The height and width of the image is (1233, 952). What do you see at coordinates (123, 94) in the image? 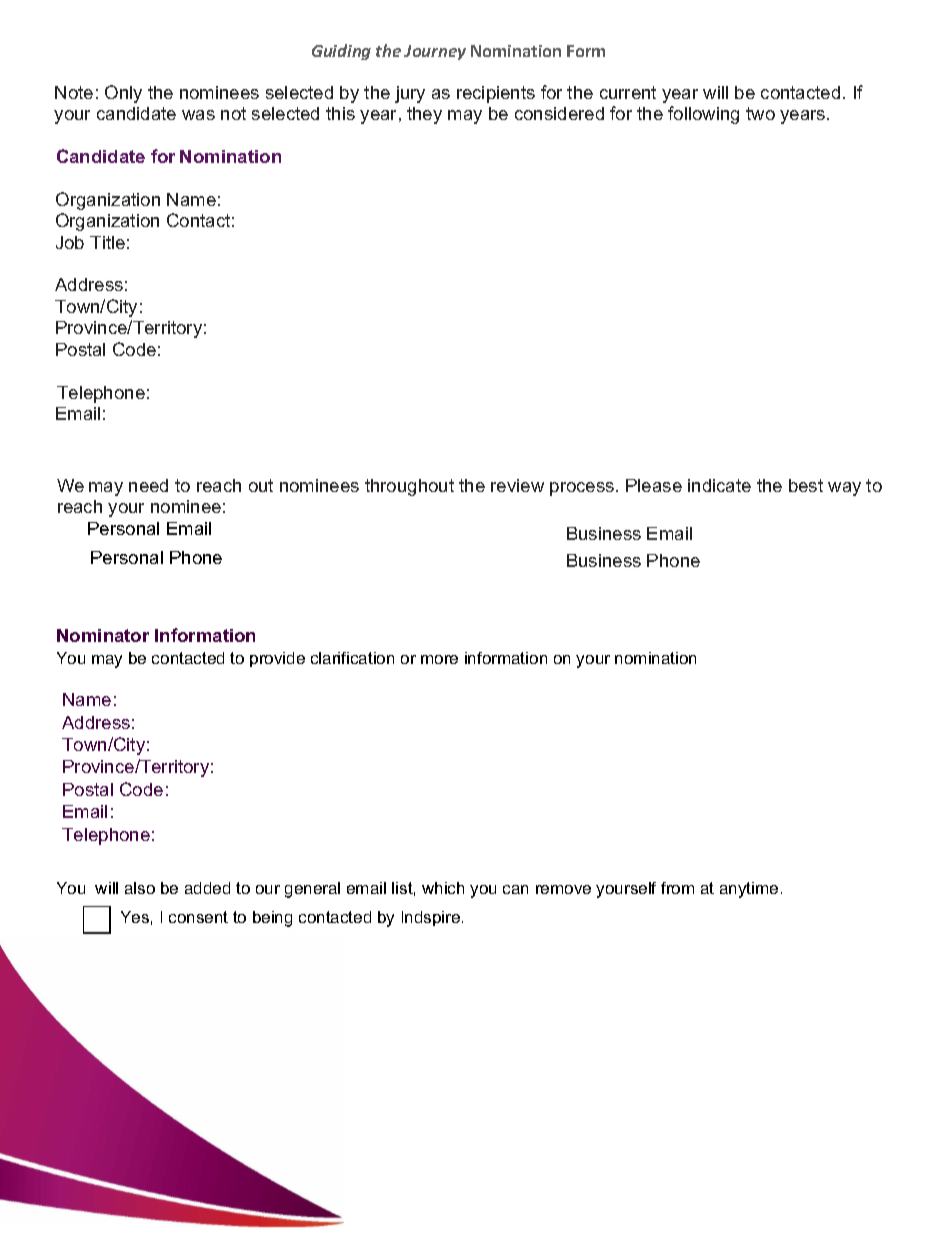
I see `Only` at bounding box center [123, 94].
